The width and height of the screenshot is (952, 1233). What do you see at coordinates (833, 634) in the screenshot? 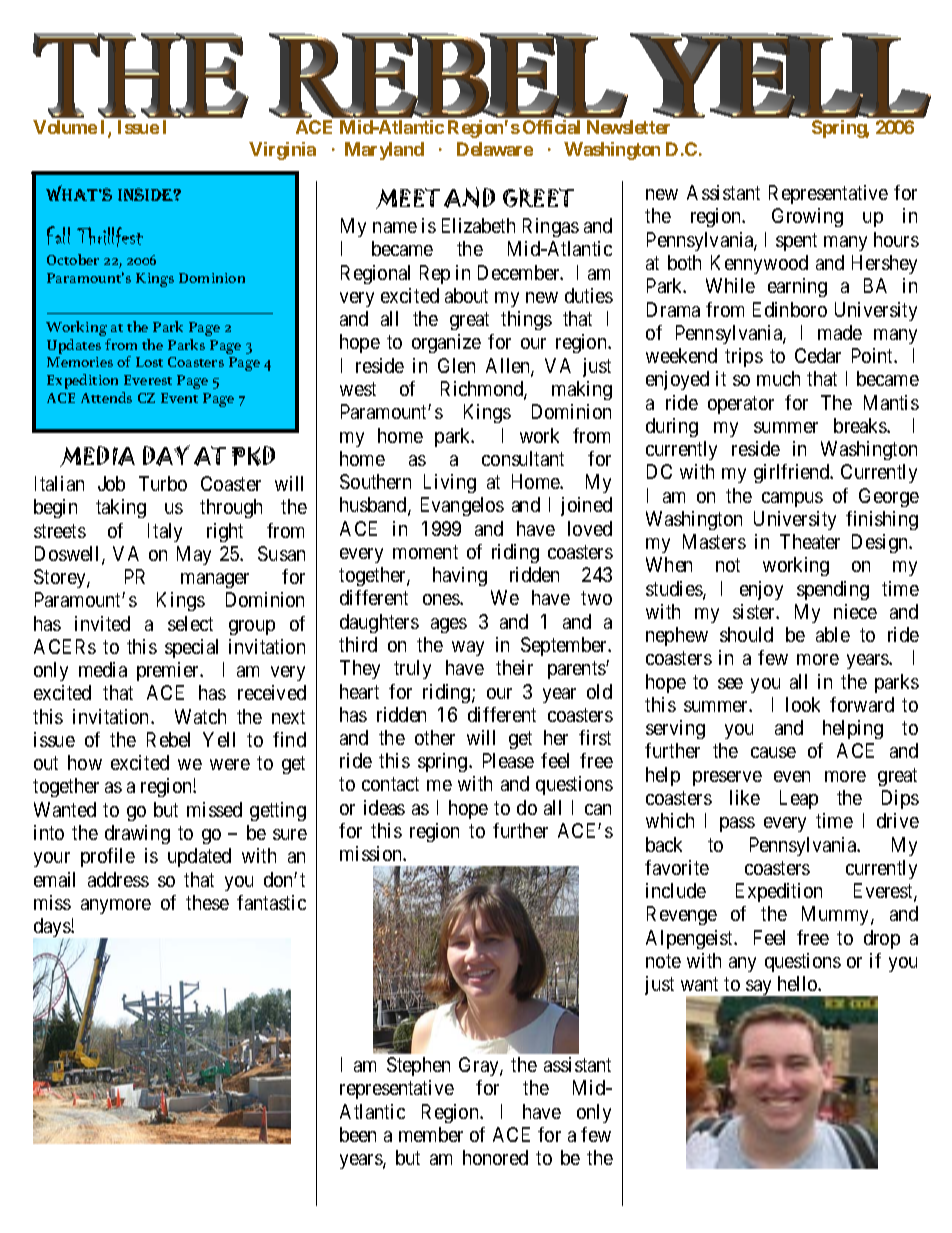
I see `able` at bounding box center [833, 634].
